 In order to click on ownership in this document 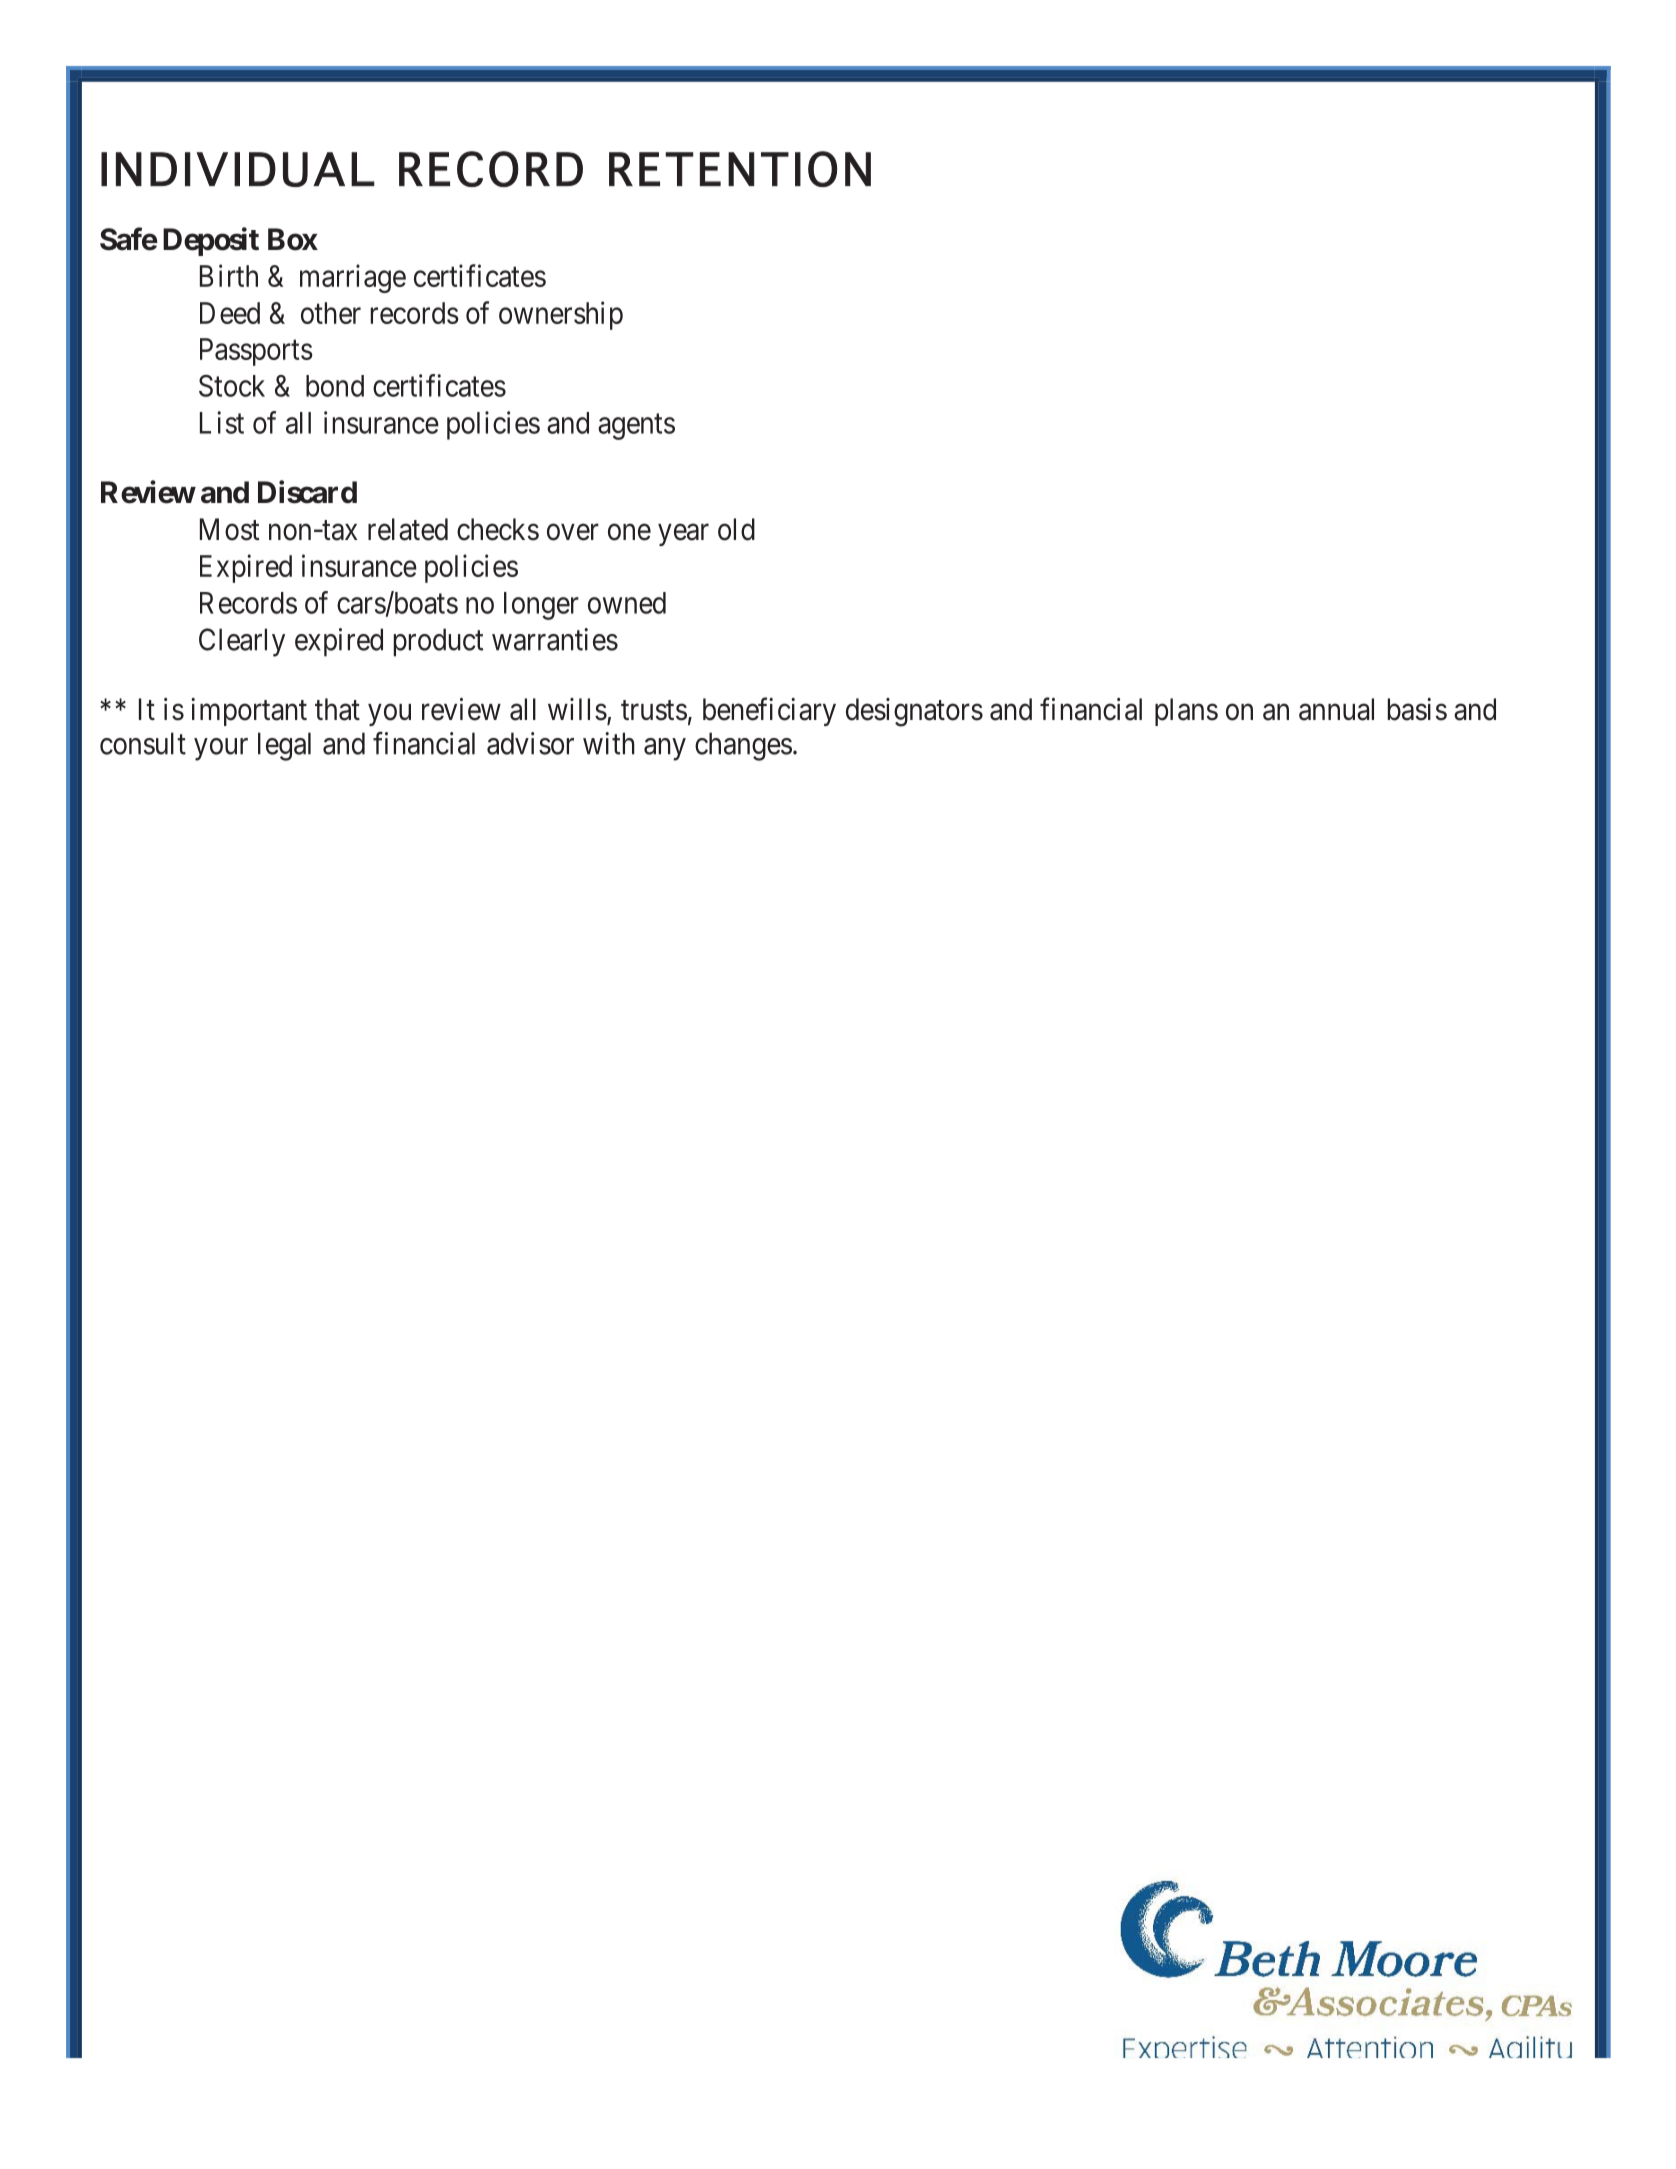, I will do `click(561, 315)`.
